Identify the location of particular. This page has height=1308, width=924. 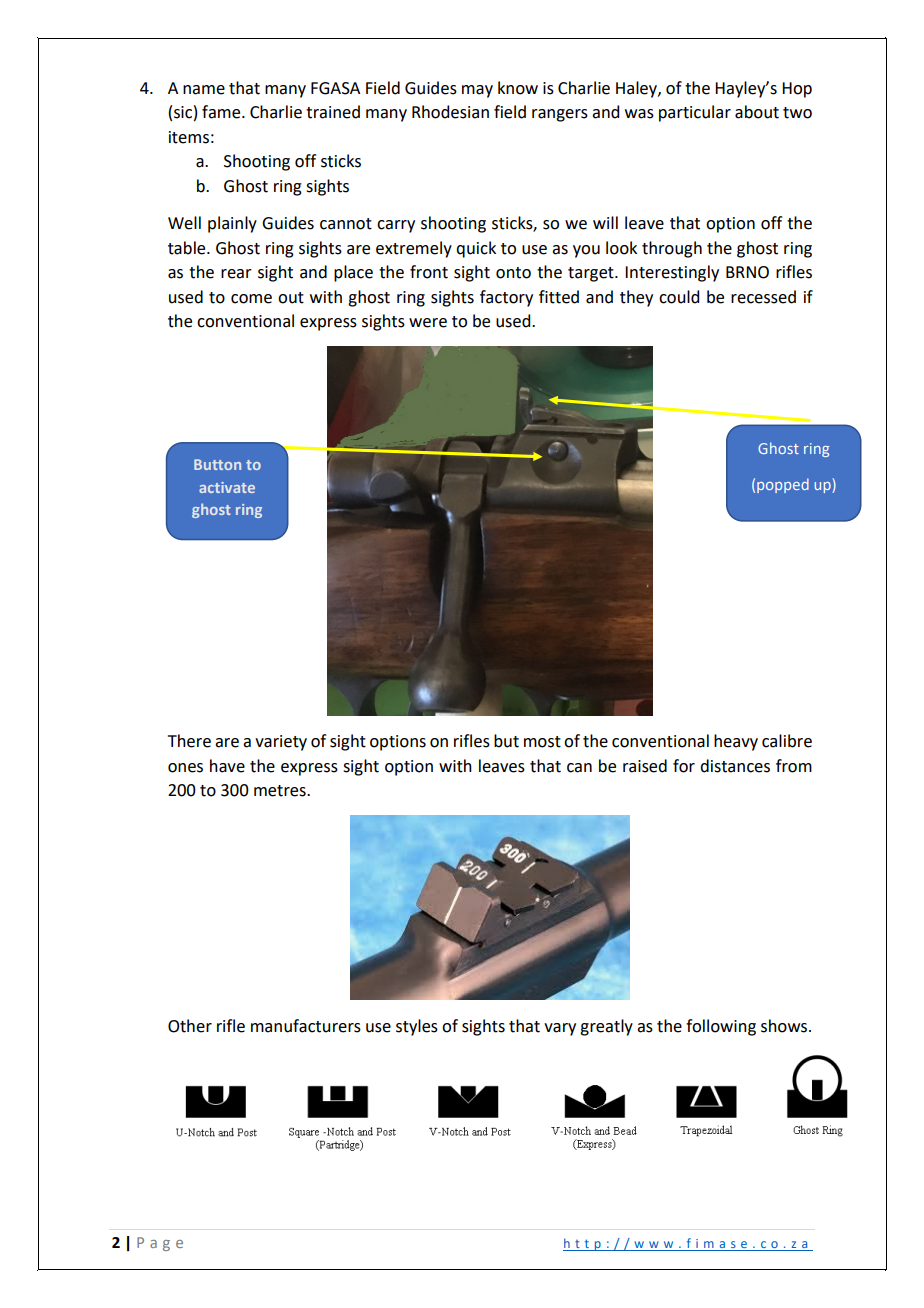
(695, 113).
